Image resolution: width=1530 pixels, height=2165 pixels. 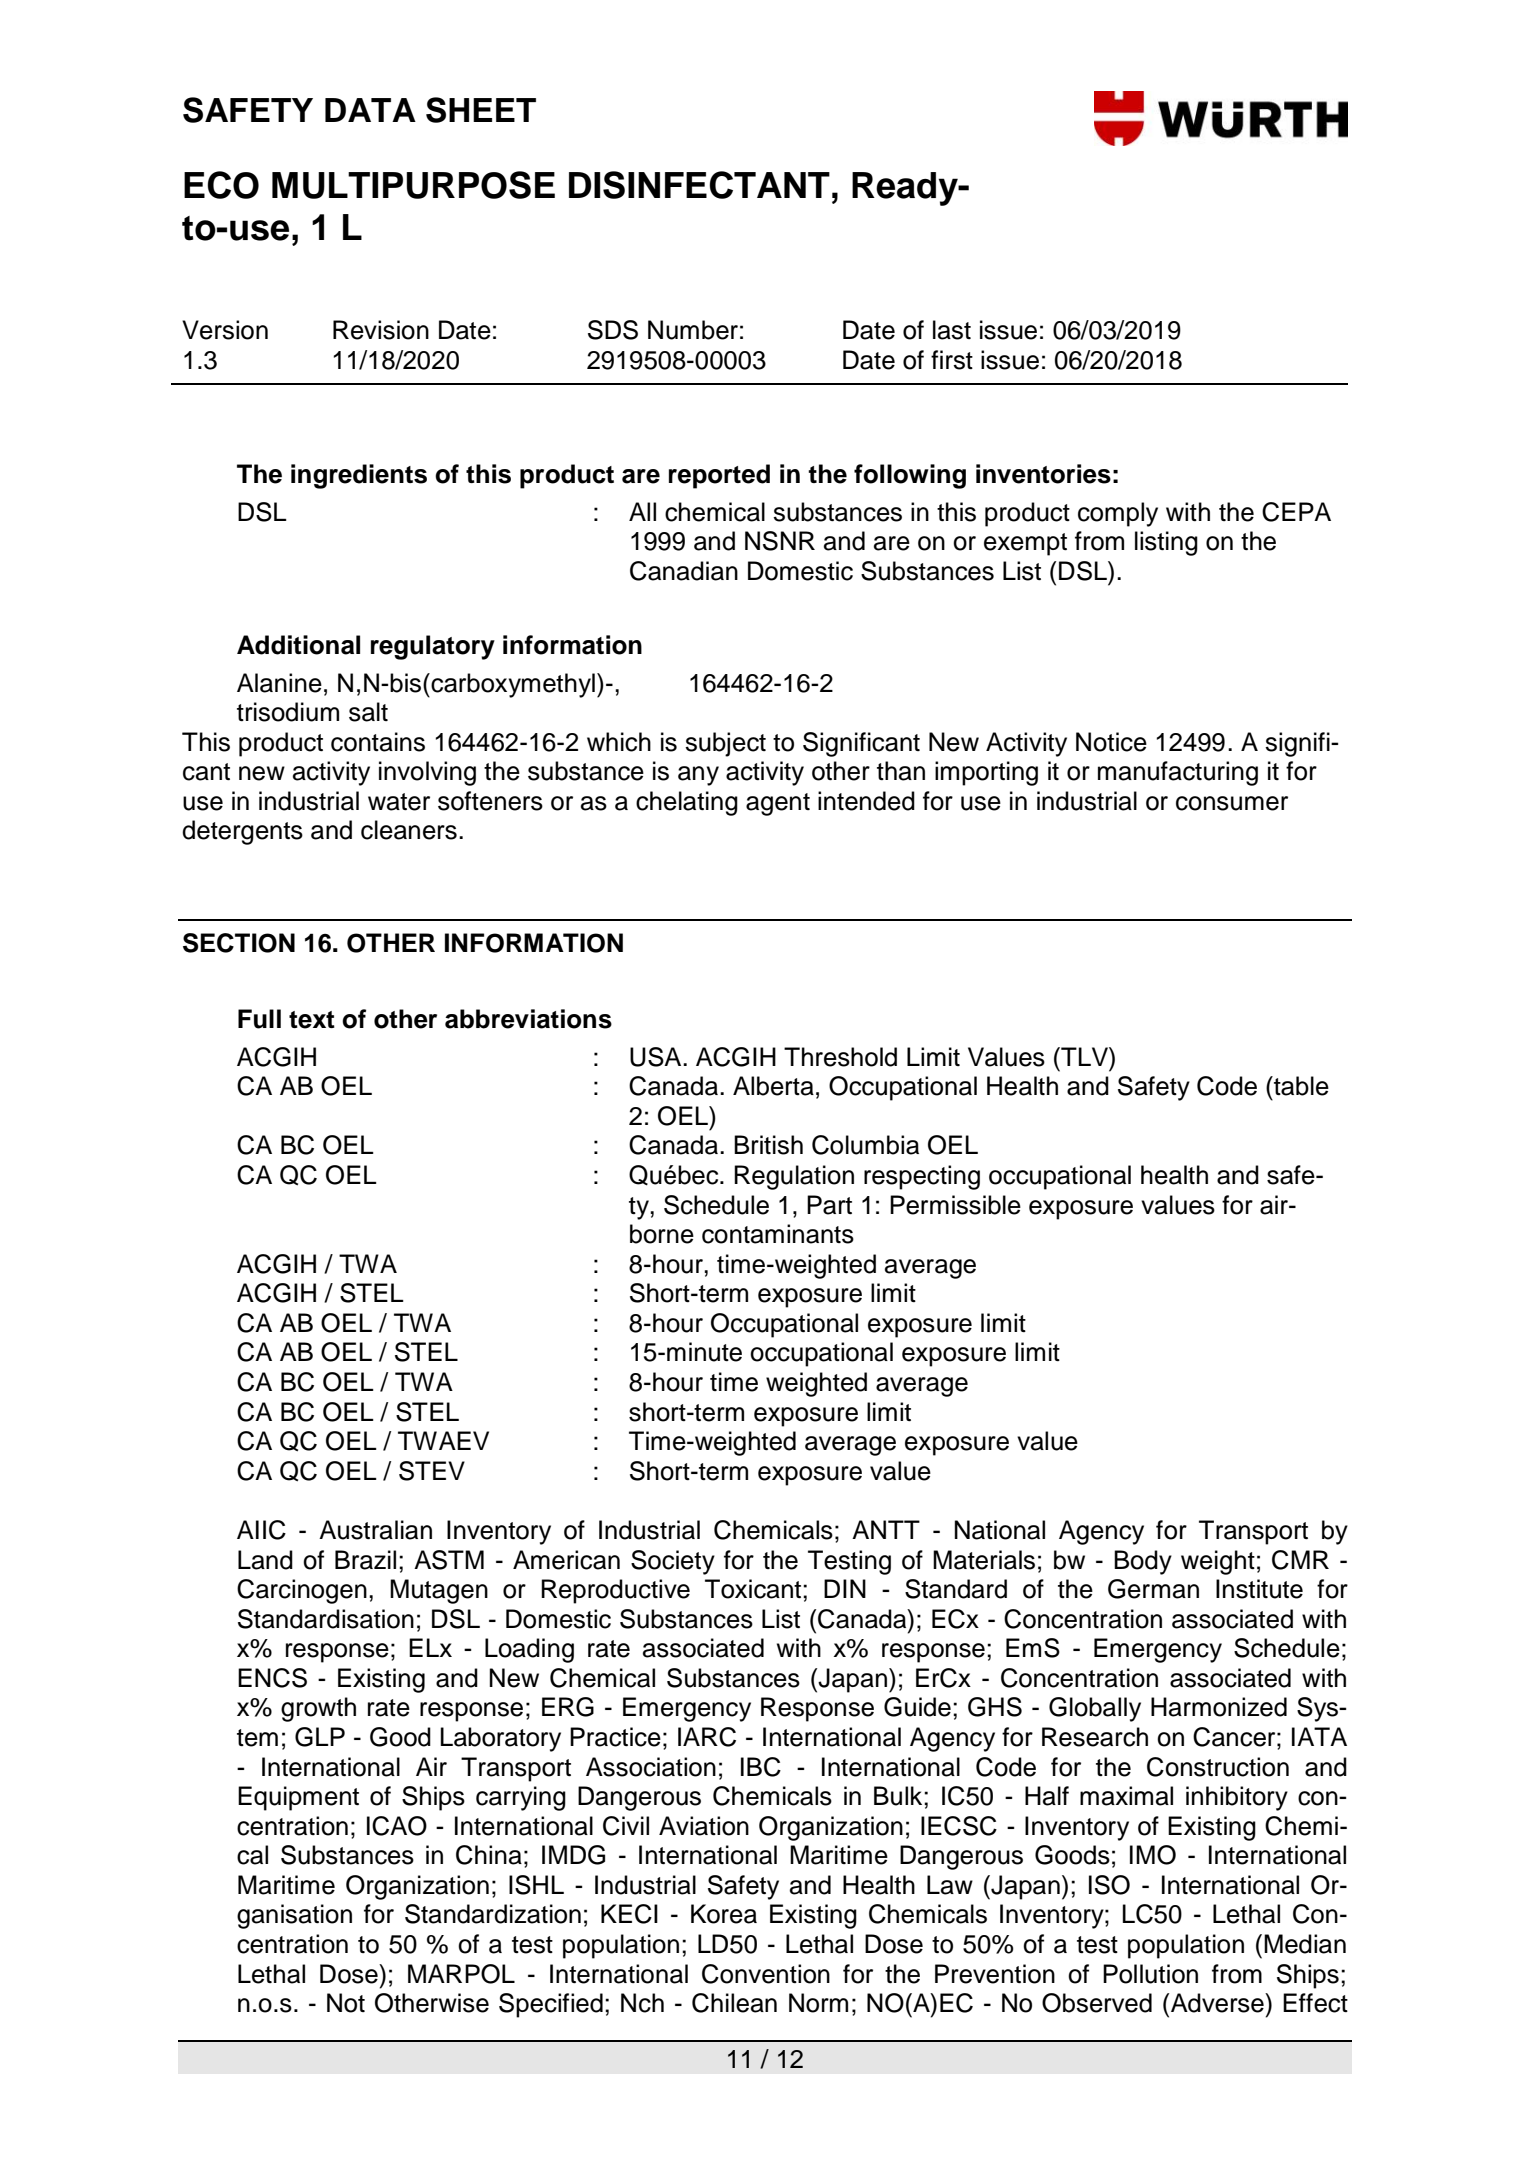 What do you see at coordinates (773, 1086) in the image?
I see `Alberta` at bounding box center [773, 1086].
